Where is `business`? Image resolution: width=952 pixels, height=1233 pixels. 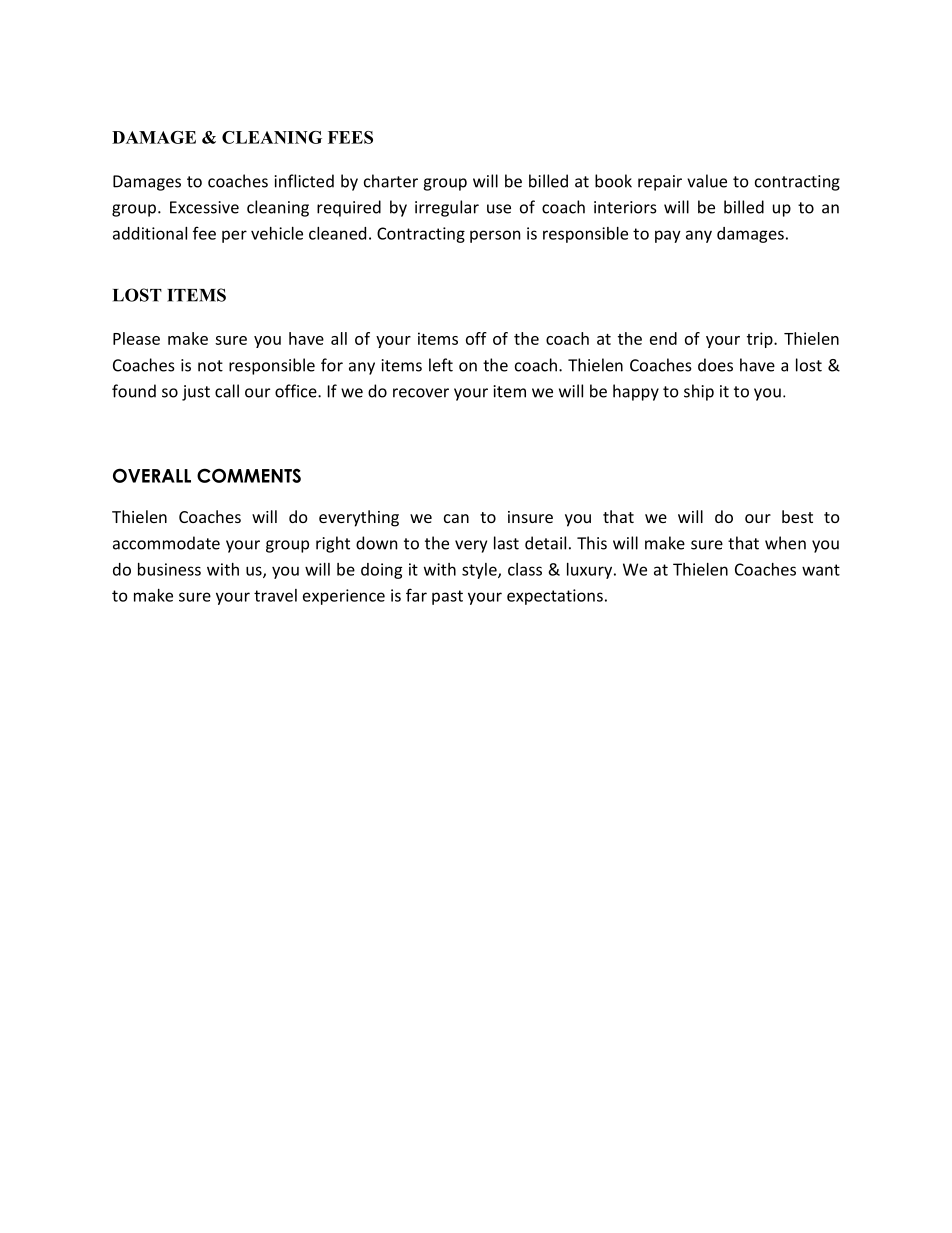
business is located at coordinates (169, 569).
